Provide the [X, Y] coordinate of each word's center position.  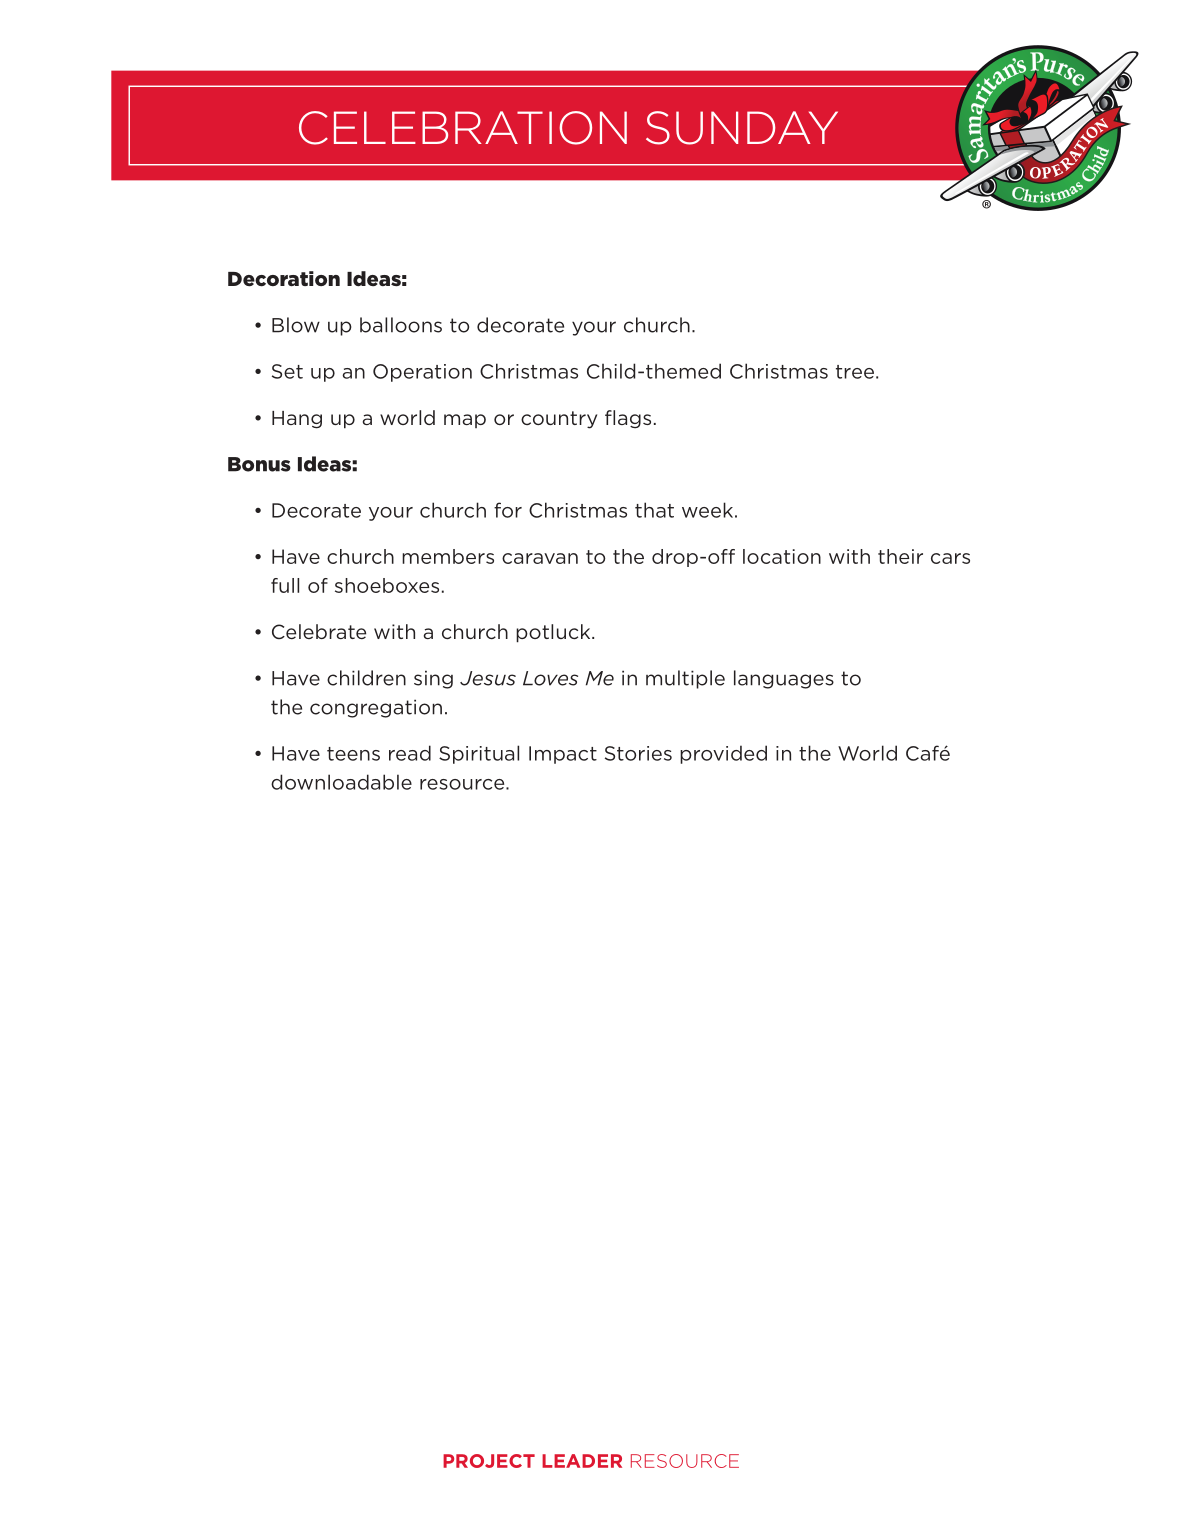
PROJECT [489, 1461]
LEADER [582, 1461]
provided [723, 754]
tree [855, 372]
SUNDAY [742, 128]
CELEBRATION [463, 128]
